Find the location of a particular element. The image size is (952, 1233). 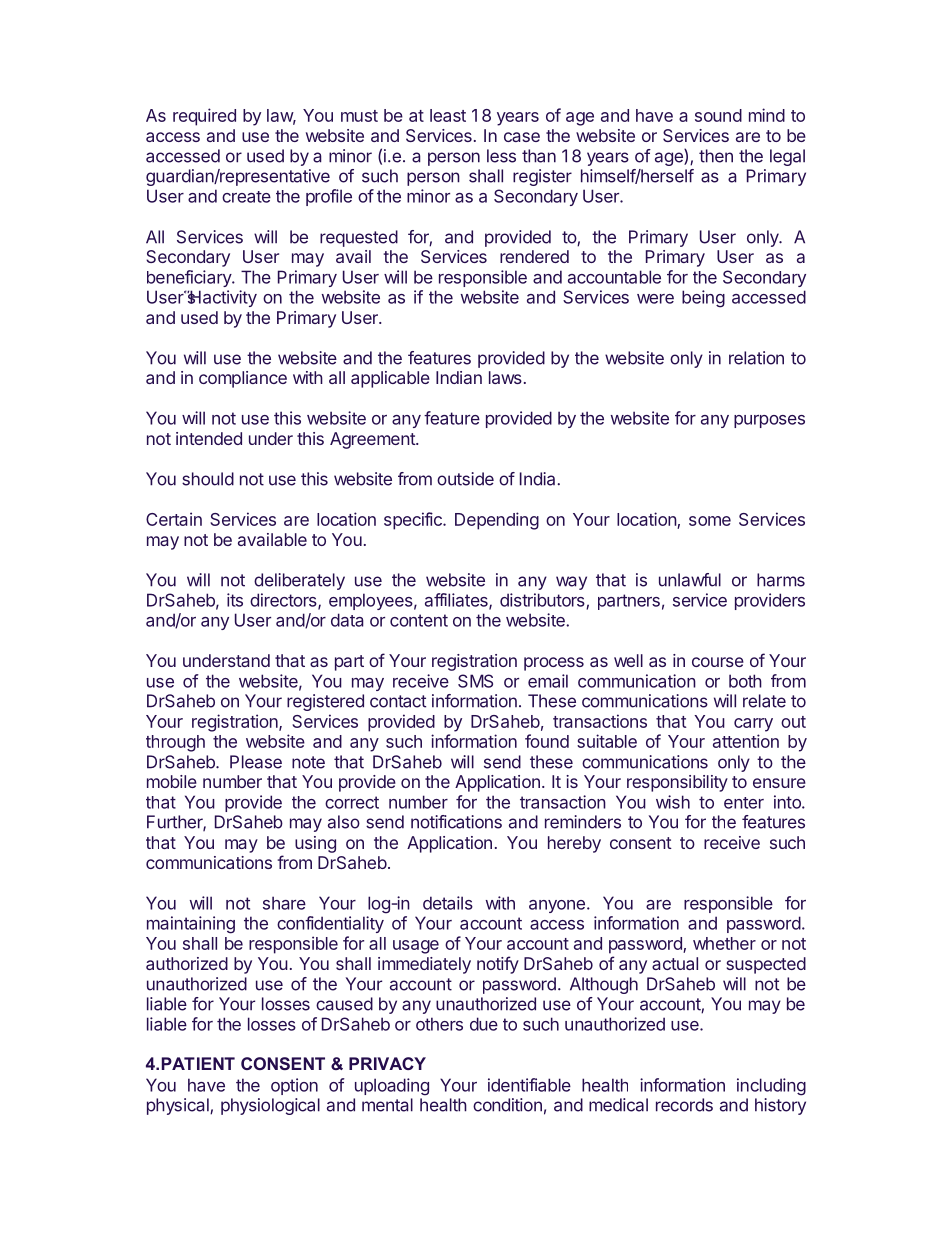

responsibility is located at coordinates (677, 783).
